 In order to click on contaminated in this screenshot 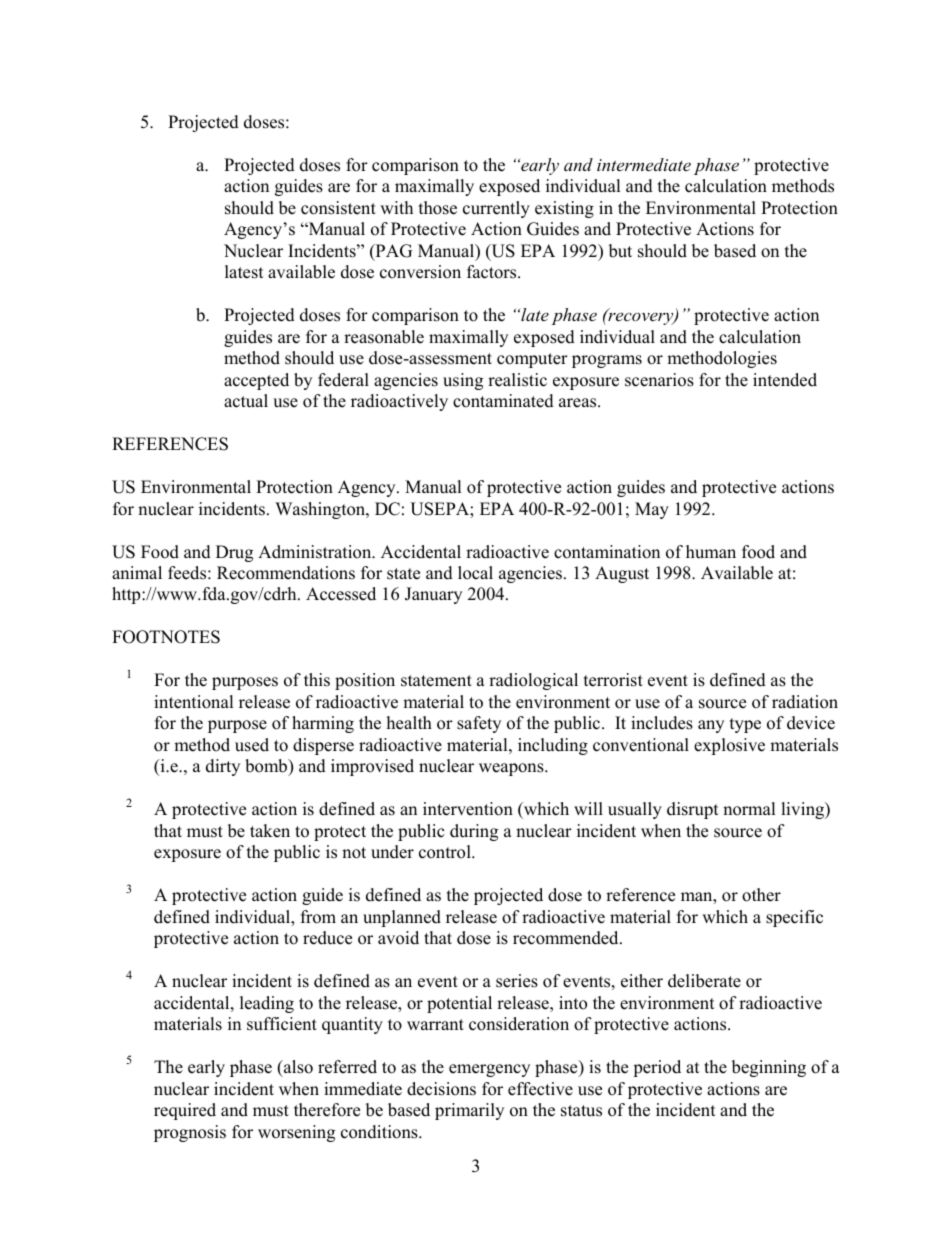, I will do `click(503, 401)`.
